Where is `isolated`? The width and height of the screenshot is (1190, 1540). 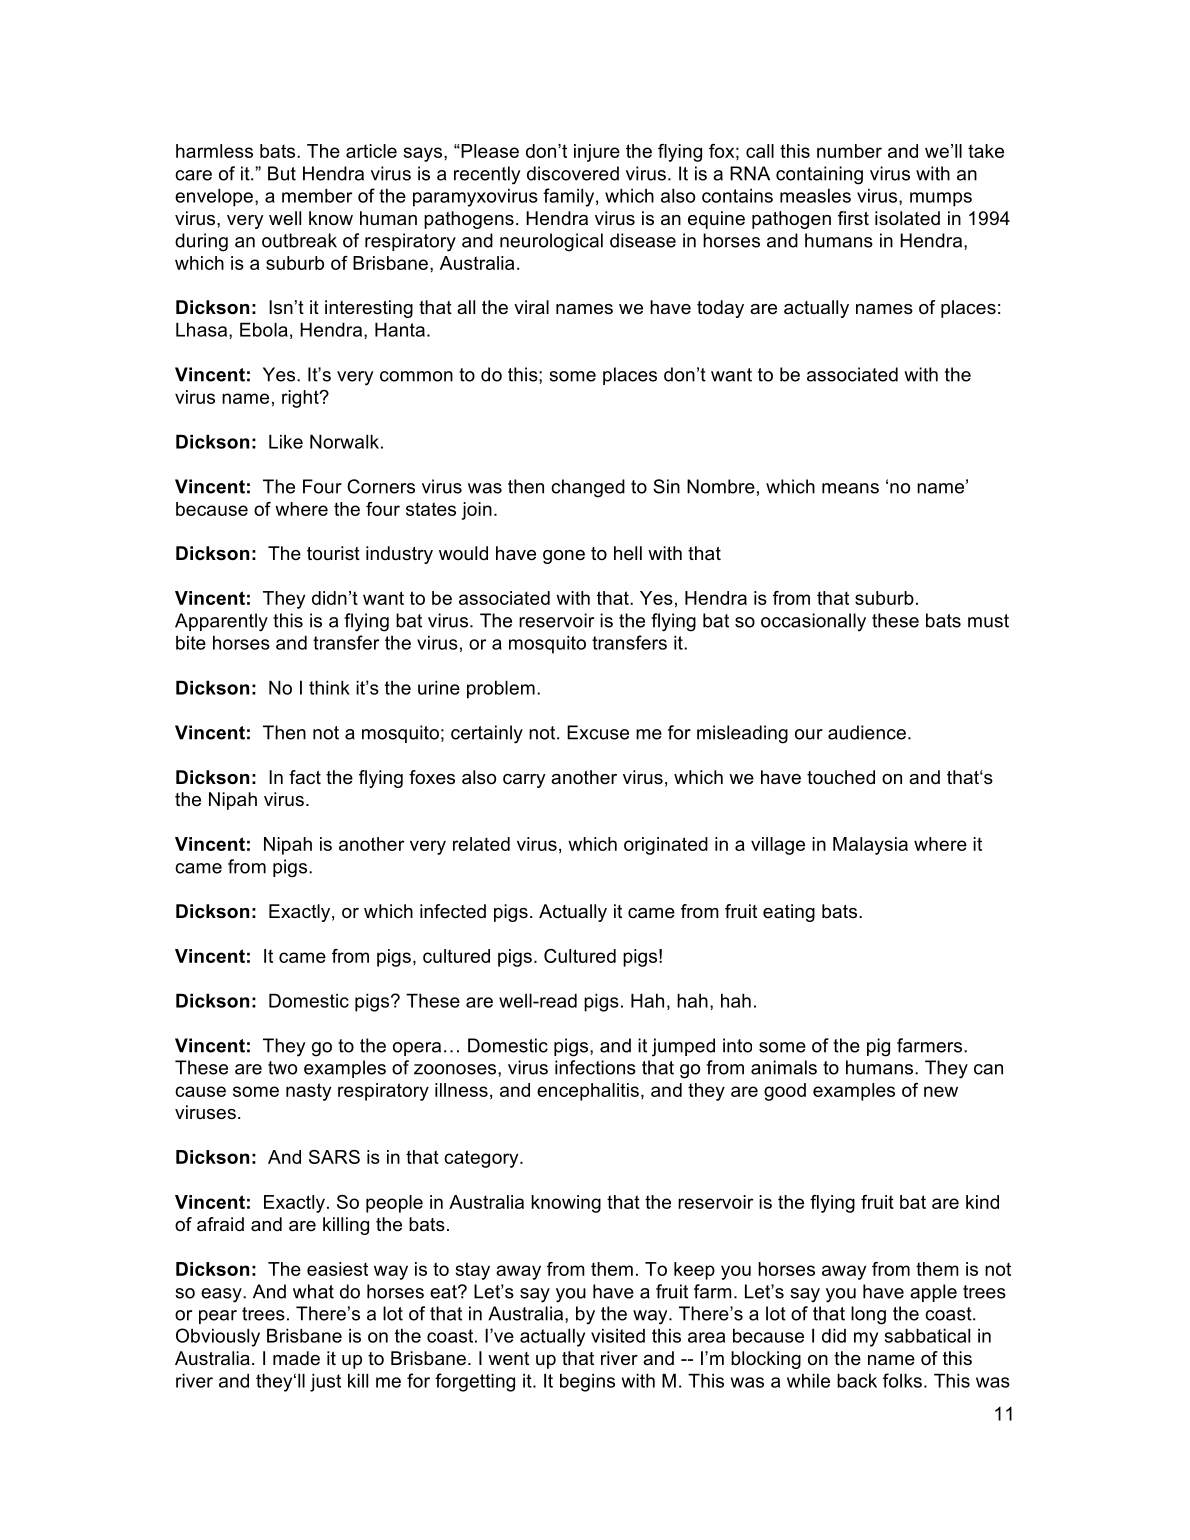
isolated is located at coordinates (907, 218).
